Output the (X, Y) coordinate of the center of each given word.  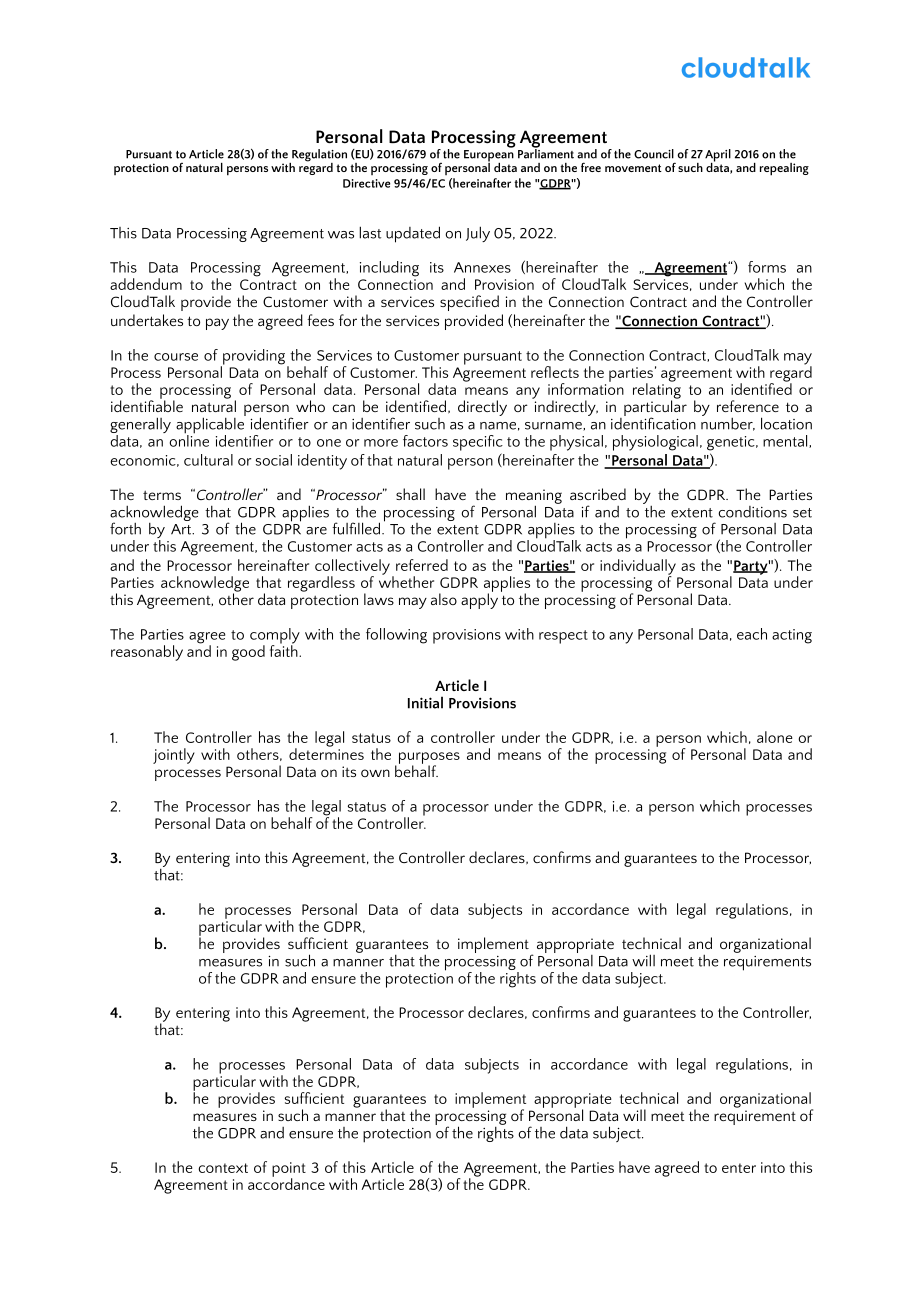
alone (775, 737)
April (718, 156)
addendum (146, 284)
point (289, 1170)
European (489, 157)
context (223, 1168)
